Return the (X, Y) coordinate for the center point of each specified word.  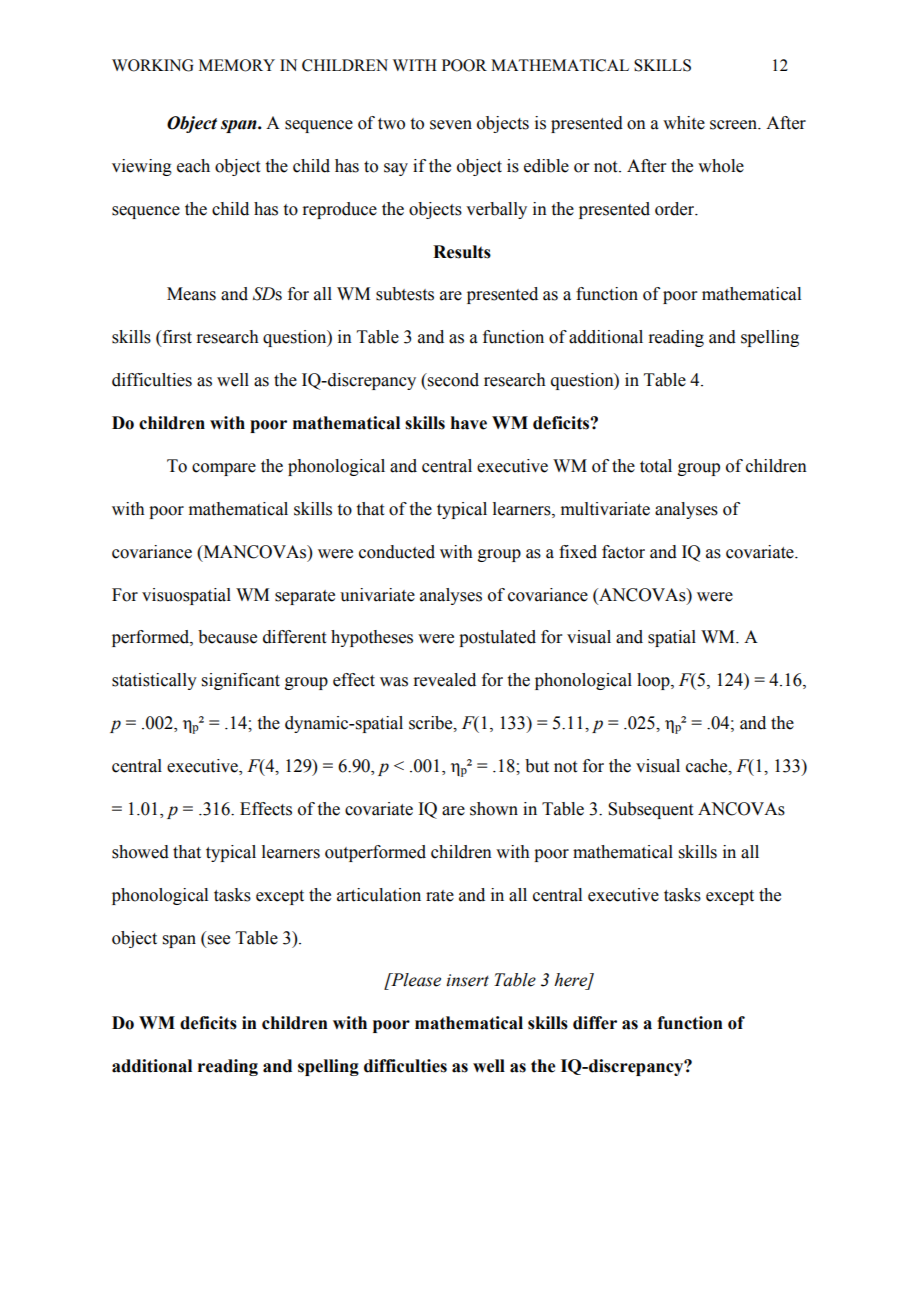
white (684, 123)
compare (224, 469)
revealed (444, 680)
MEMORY (237, 65)
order (676, 209)
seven (451, 125)
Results (462, 252)
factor (623, 552)
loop (654, 681)
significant (241, 681)
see (219, 940)
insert (467, 980)
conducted (397, 552)
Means (191, 294)
